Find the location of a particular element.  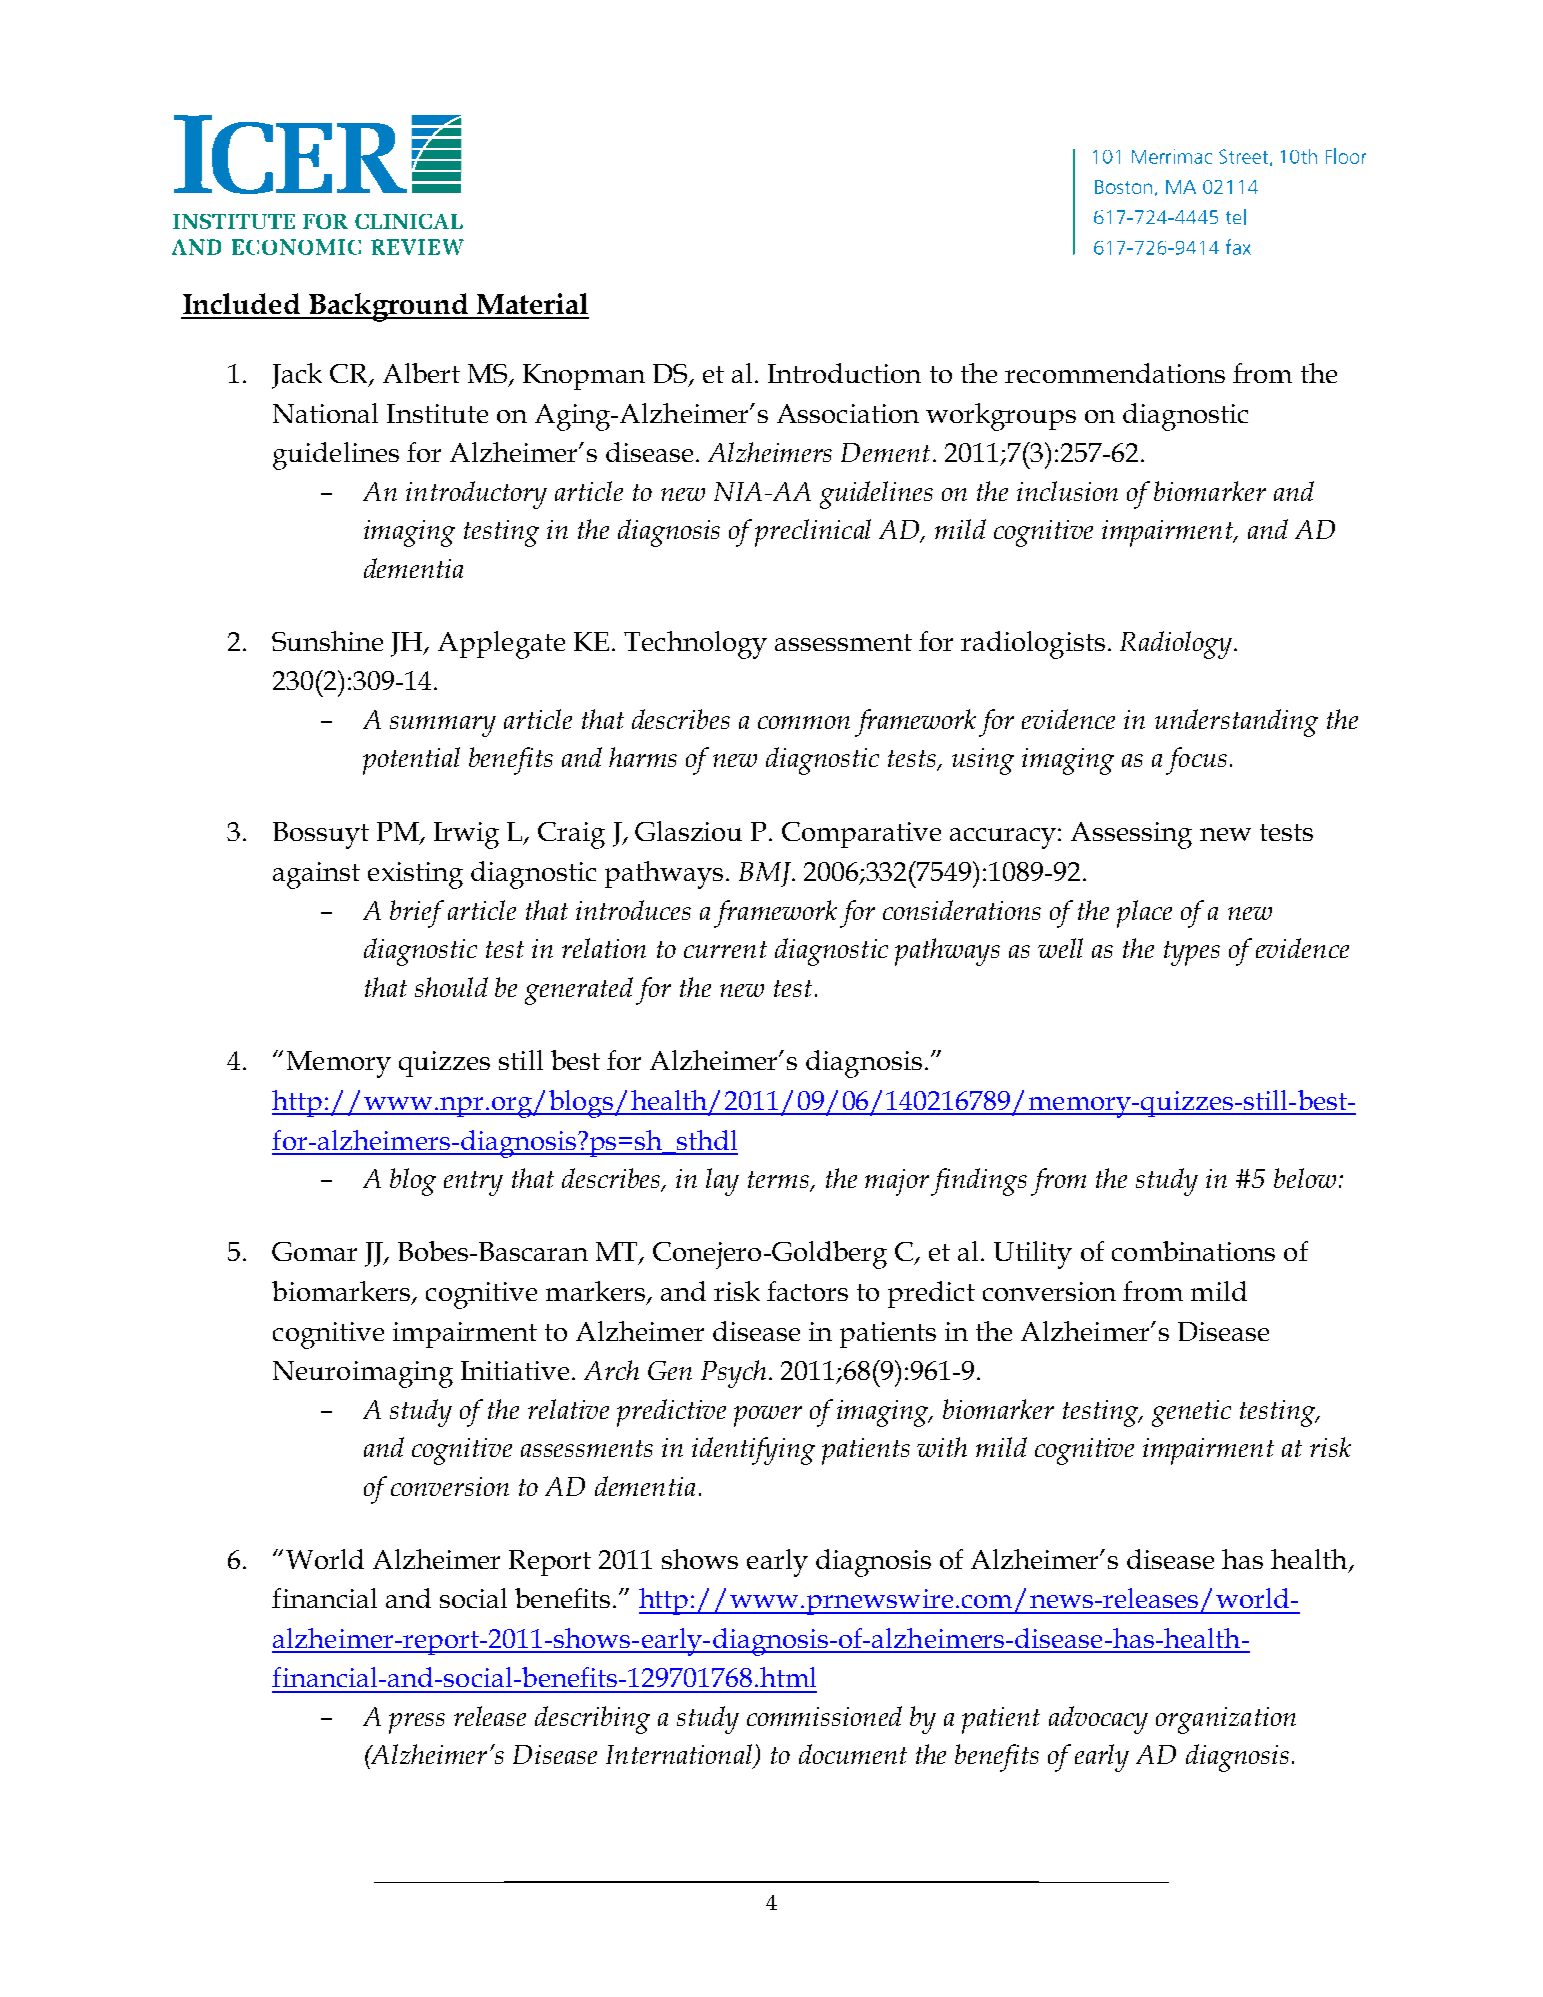

current is located at coordinates (725, 949).
